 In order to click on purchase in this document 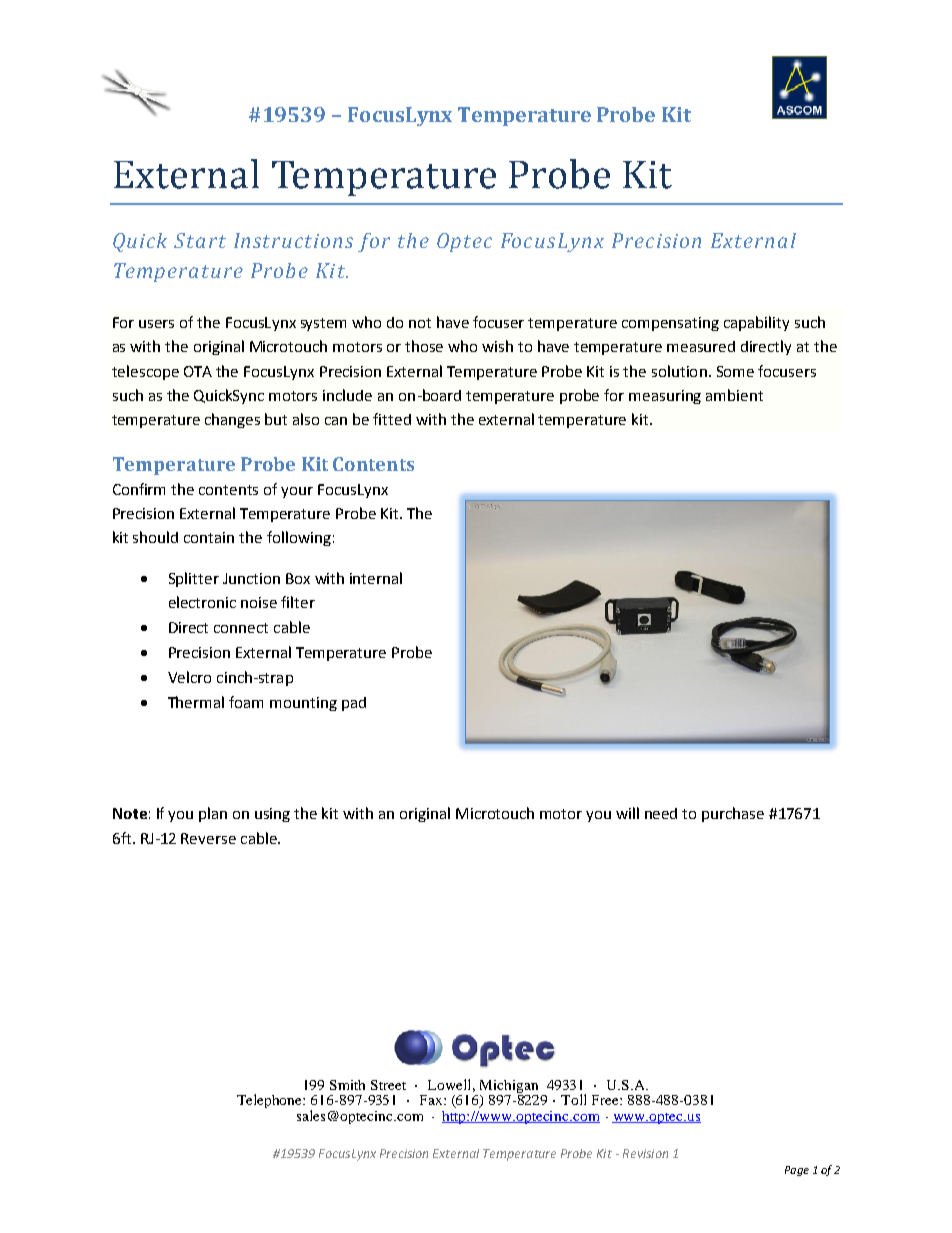, I will do `click(733, 814)`.
